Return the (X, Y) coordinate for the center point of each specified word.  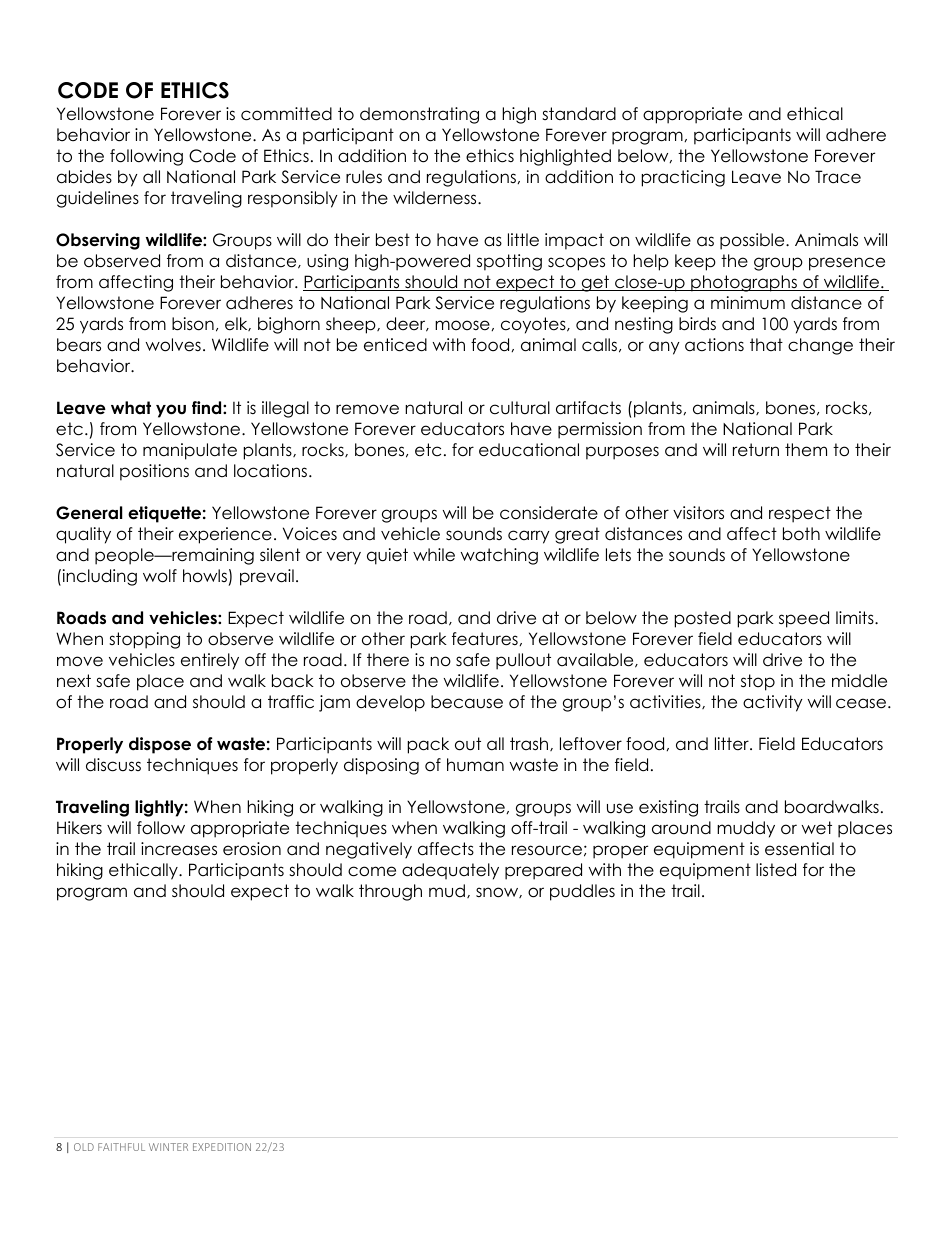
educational (529, 450)
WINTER (168, 1147)
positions (154, 472)
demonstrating (419, 115)
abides (84, 177)
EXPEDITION (222, 1147)
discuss (113, 765)
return (756, 450)
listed (776, 870)
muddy (746, 829)
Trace (838, 177)
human (475, 765)
